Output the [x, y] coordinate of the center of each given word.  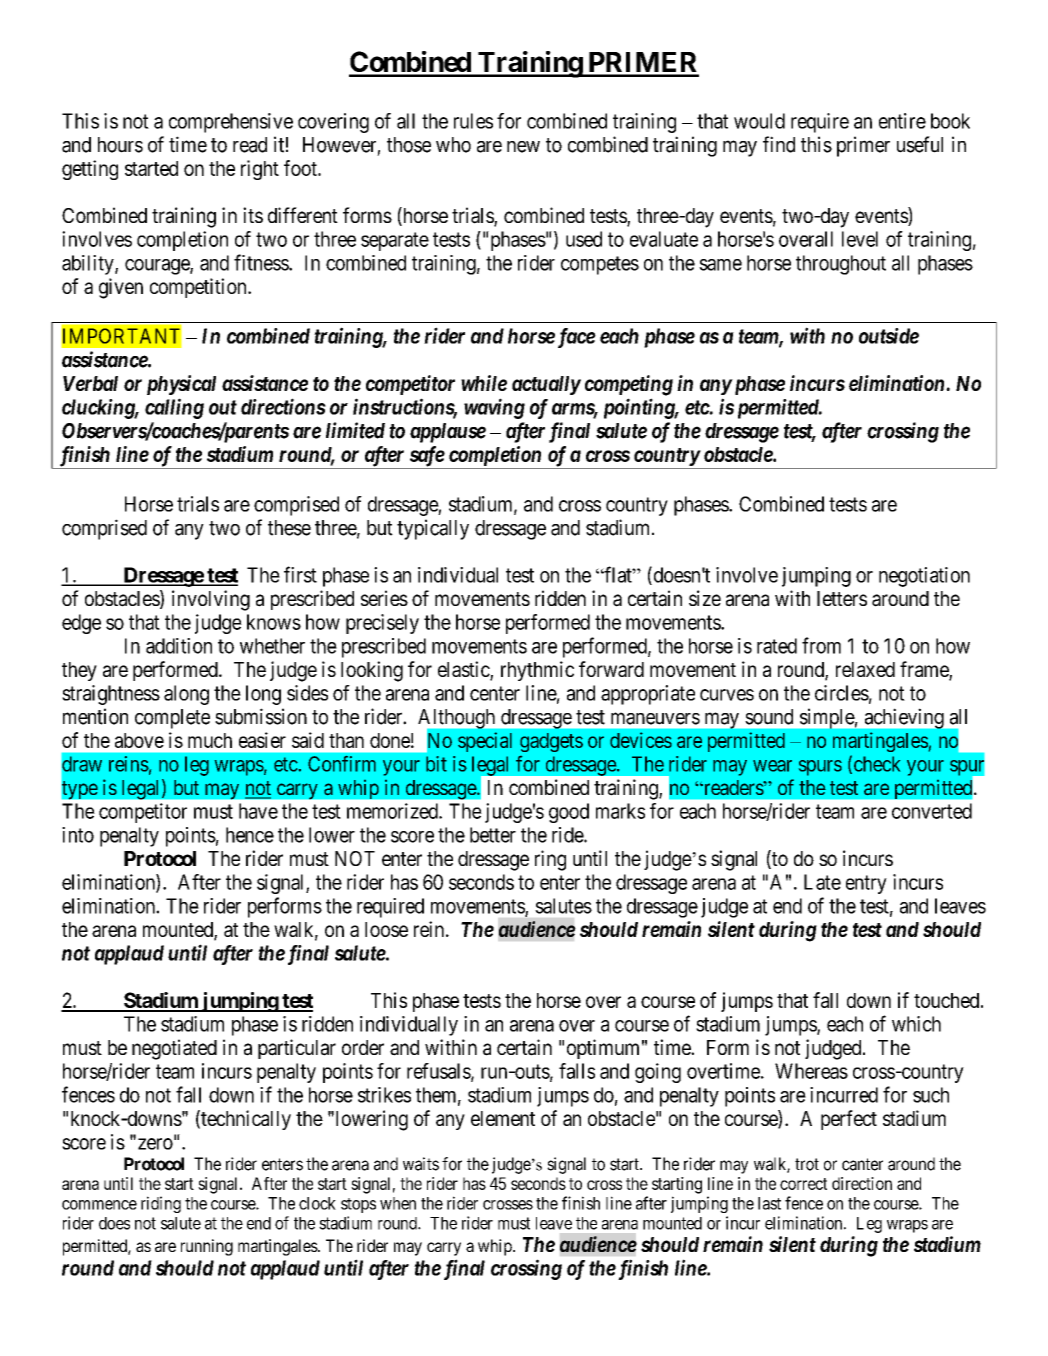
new [523, 147]
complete [172, 719]
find [779, 144]
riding [161, 1204]
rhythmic [537, 671]
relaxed [865, 669]
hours [120, 145]
